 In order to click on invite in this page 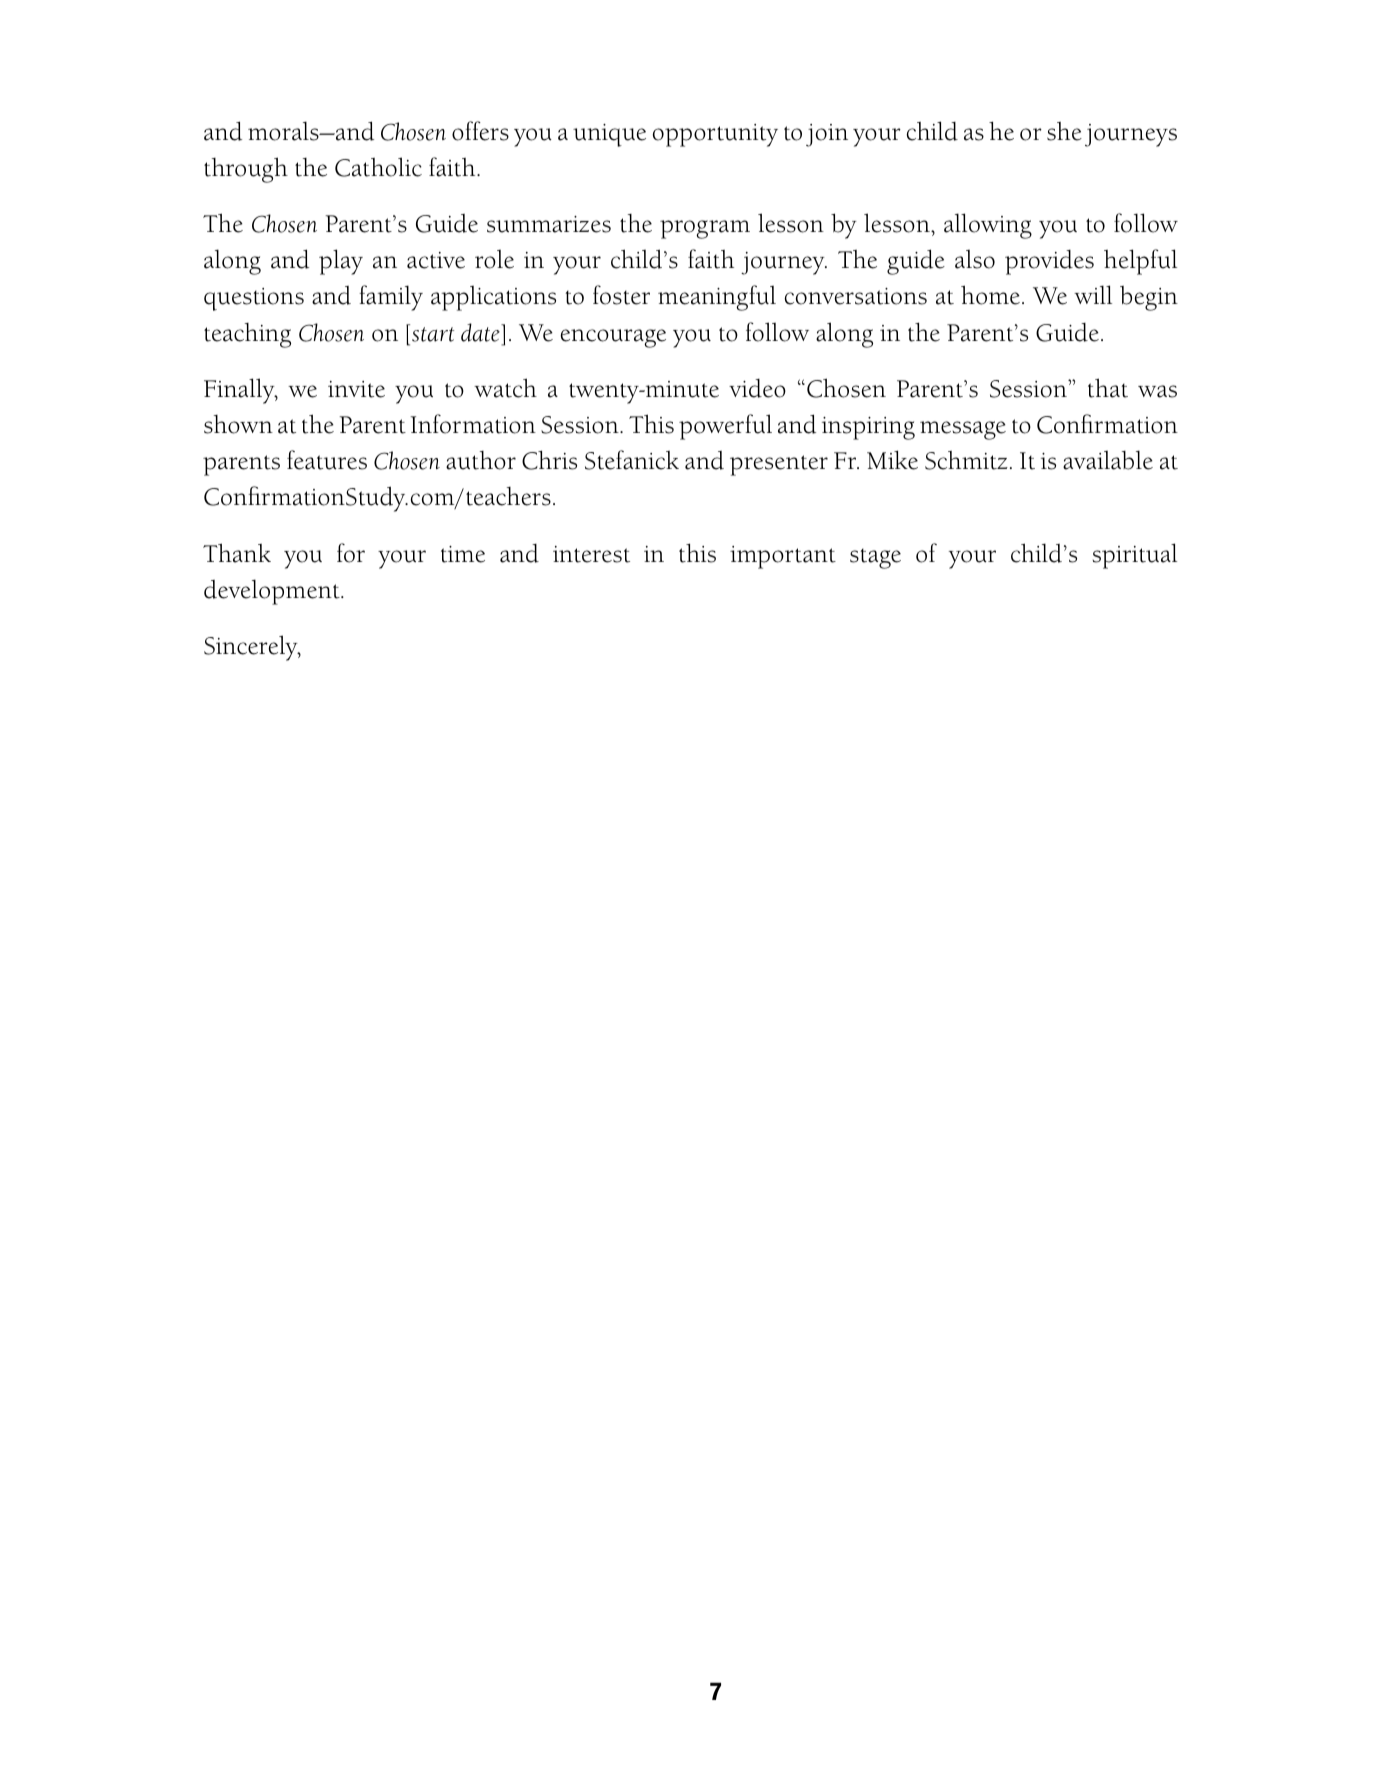, I will do `click(356, 389)`.
